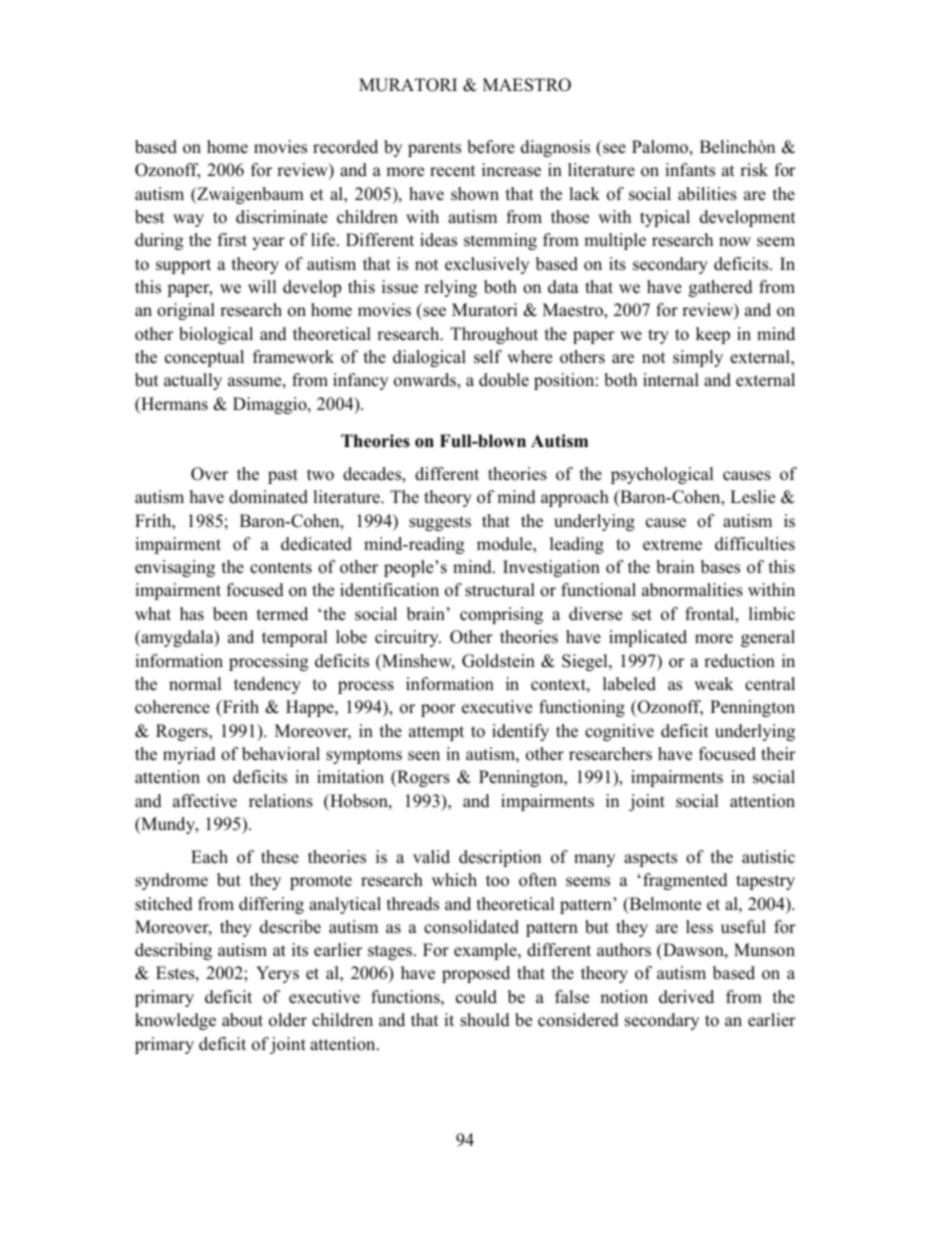 The height and width of the page is (1233, 952). I want to click on infants, so click(690, 170).
